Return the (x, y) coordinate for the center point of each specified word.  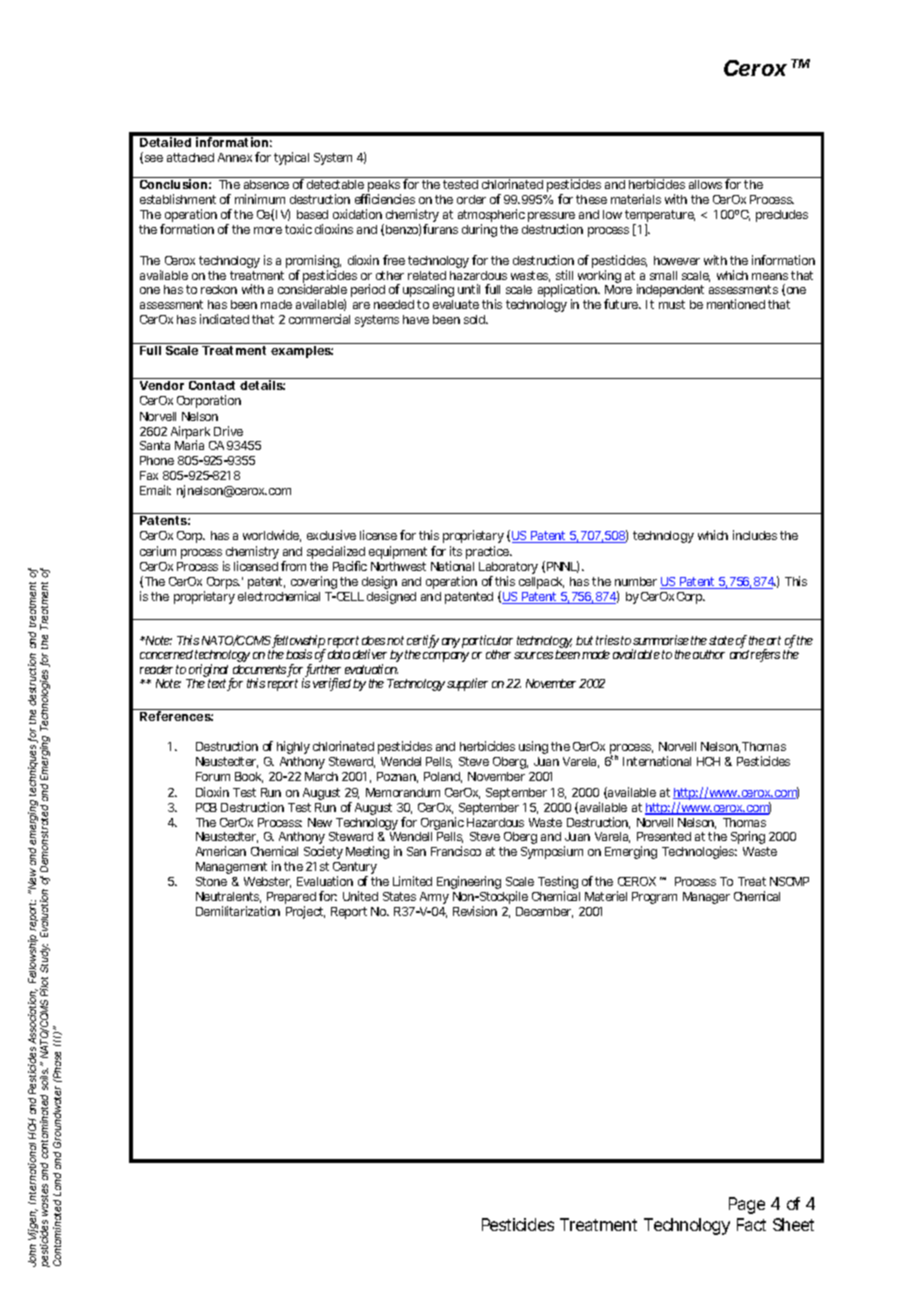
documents (259, 669)
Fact (751, 1224)
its (456, 551)
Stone (211, 881)
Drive (228, 431)
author (709, 654)
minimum (260, 199)
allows (705, 184)
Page (747, 1205)
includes (755, 535)
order (471, 199)
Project (305, 912)
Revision (475, 911)
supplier (467, 684)
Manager (706, 898)
